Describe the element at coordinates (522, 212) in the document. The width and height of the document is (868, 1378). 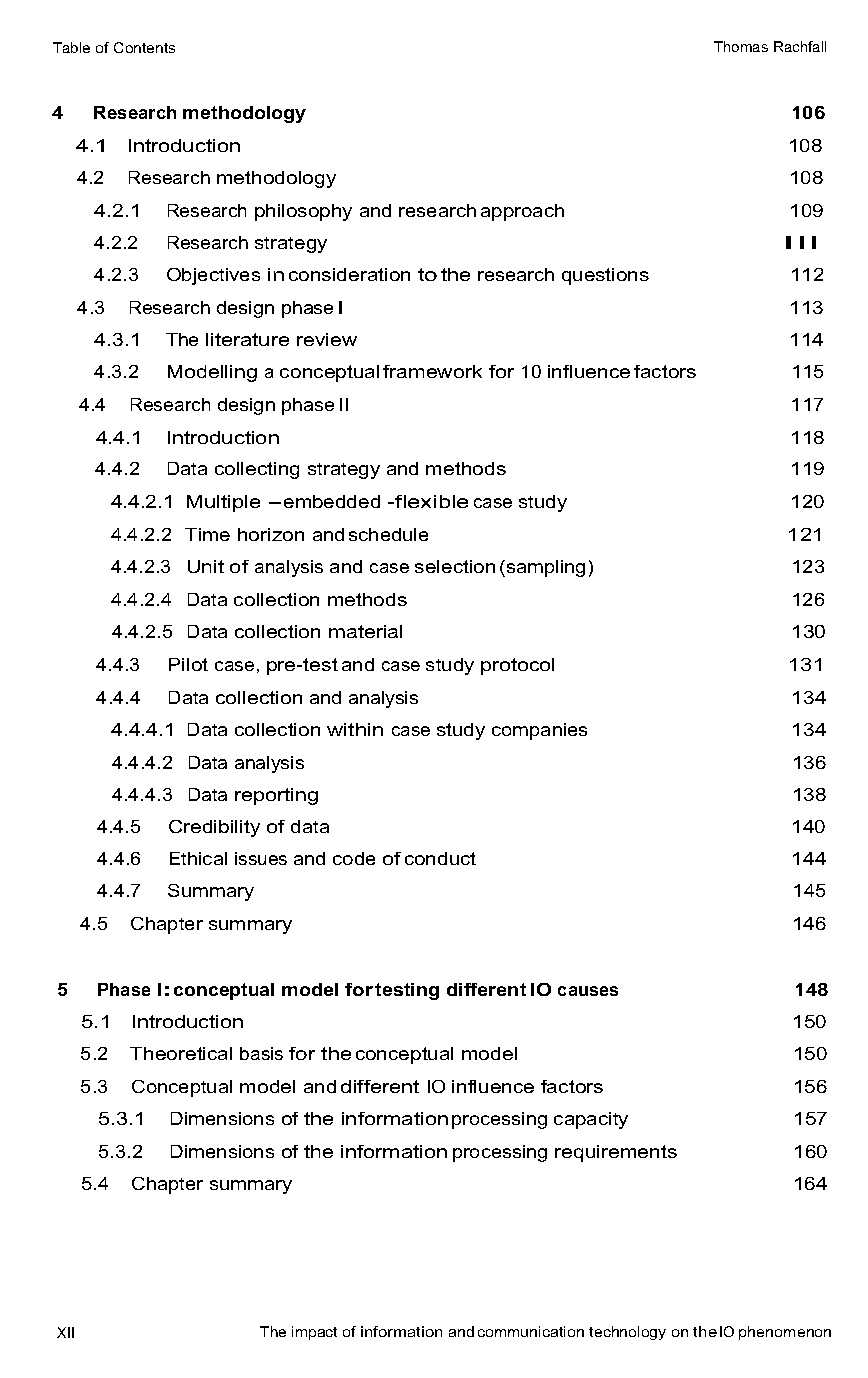
I see `approach` at that location.
